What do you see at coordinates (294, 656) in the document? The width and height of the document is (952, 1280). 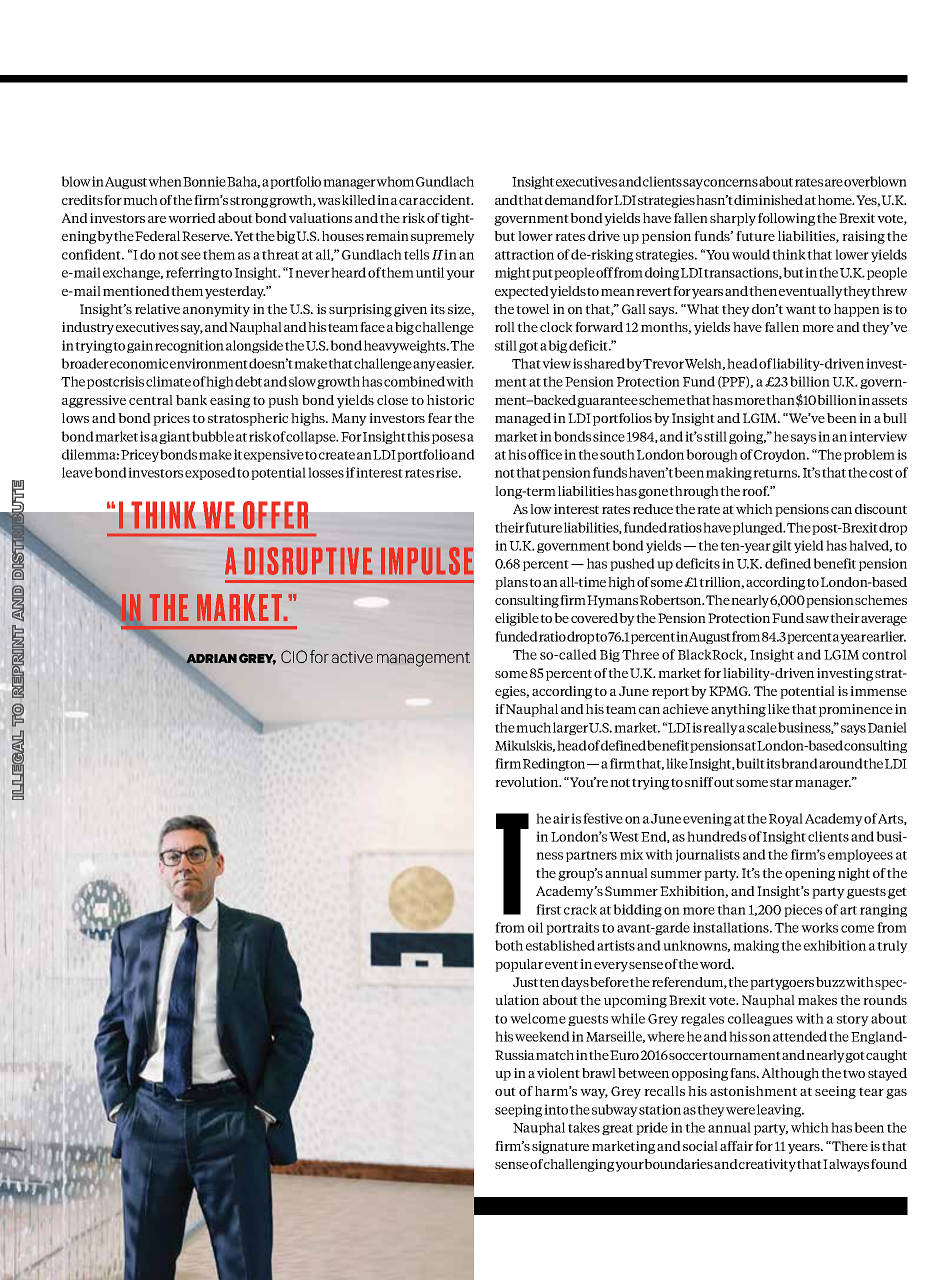 I see `CIO` at bounding box center [294, 656].
